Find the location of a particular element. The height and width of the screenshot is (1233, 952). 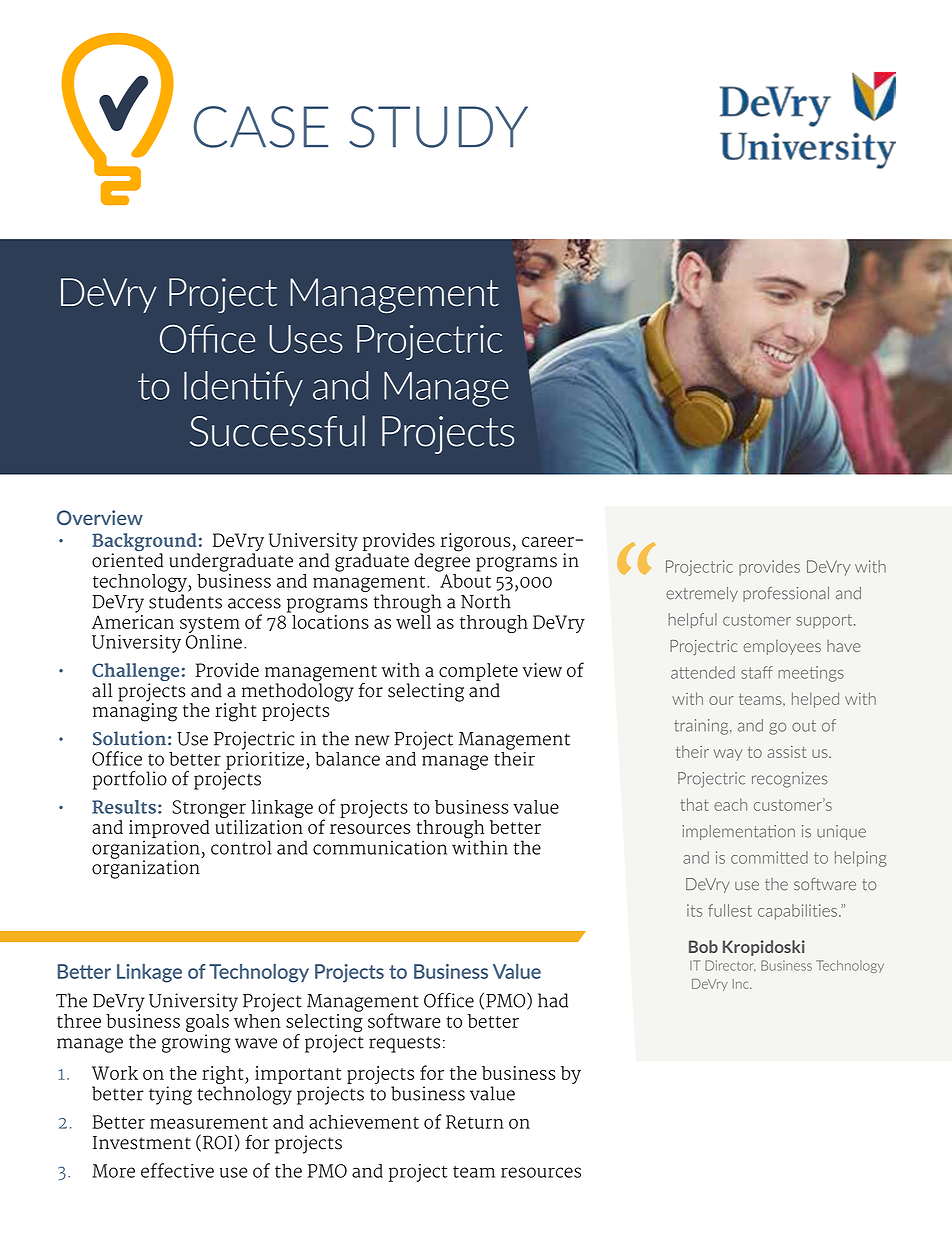

Investment is located at coordinates (142, 1143).
